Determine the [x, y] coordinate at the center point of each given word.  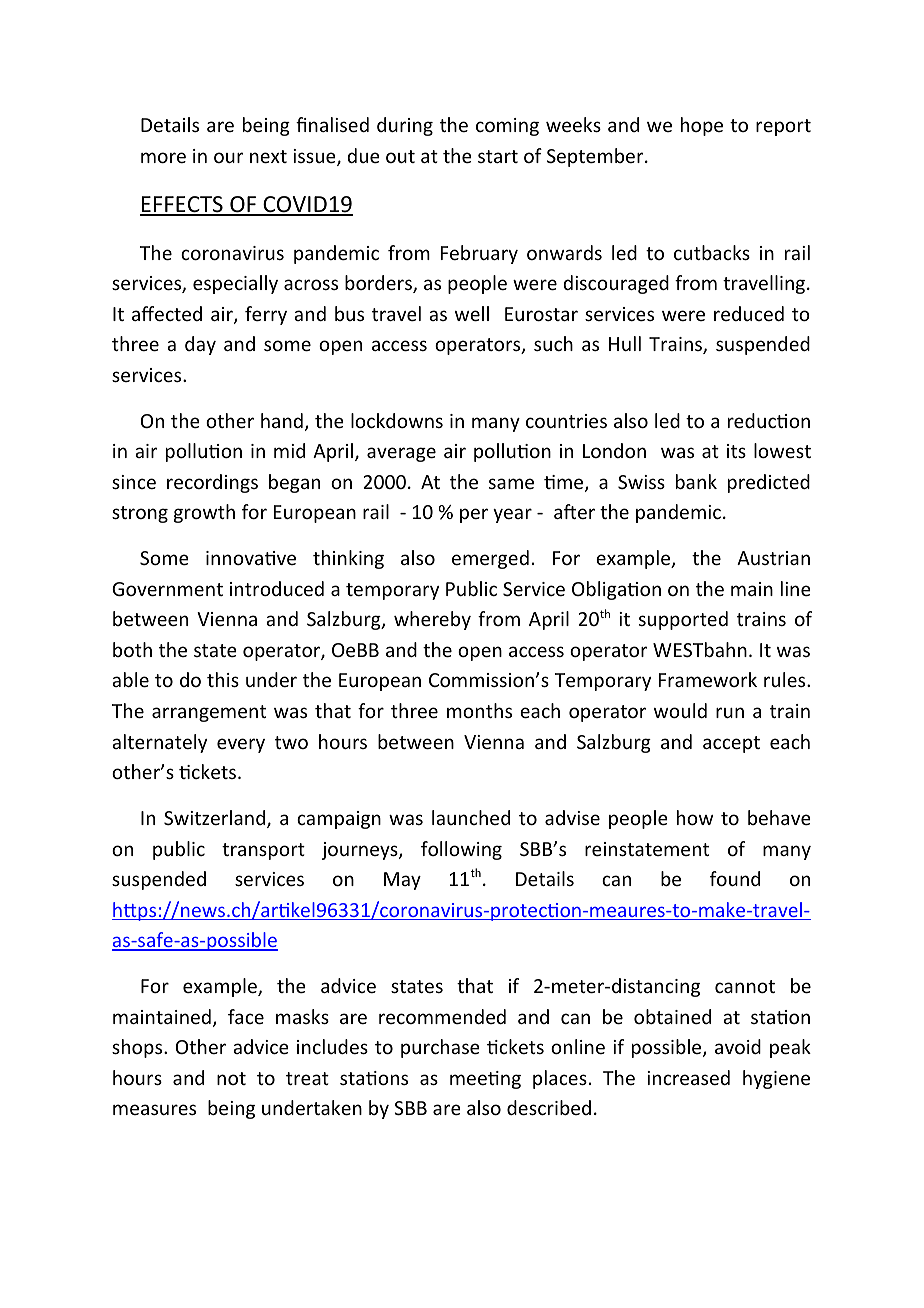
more [163, 157]
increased [688, 1077]
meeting [485, 1080]
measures [154, 1109]
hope [702, 126]
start [498, 156]
